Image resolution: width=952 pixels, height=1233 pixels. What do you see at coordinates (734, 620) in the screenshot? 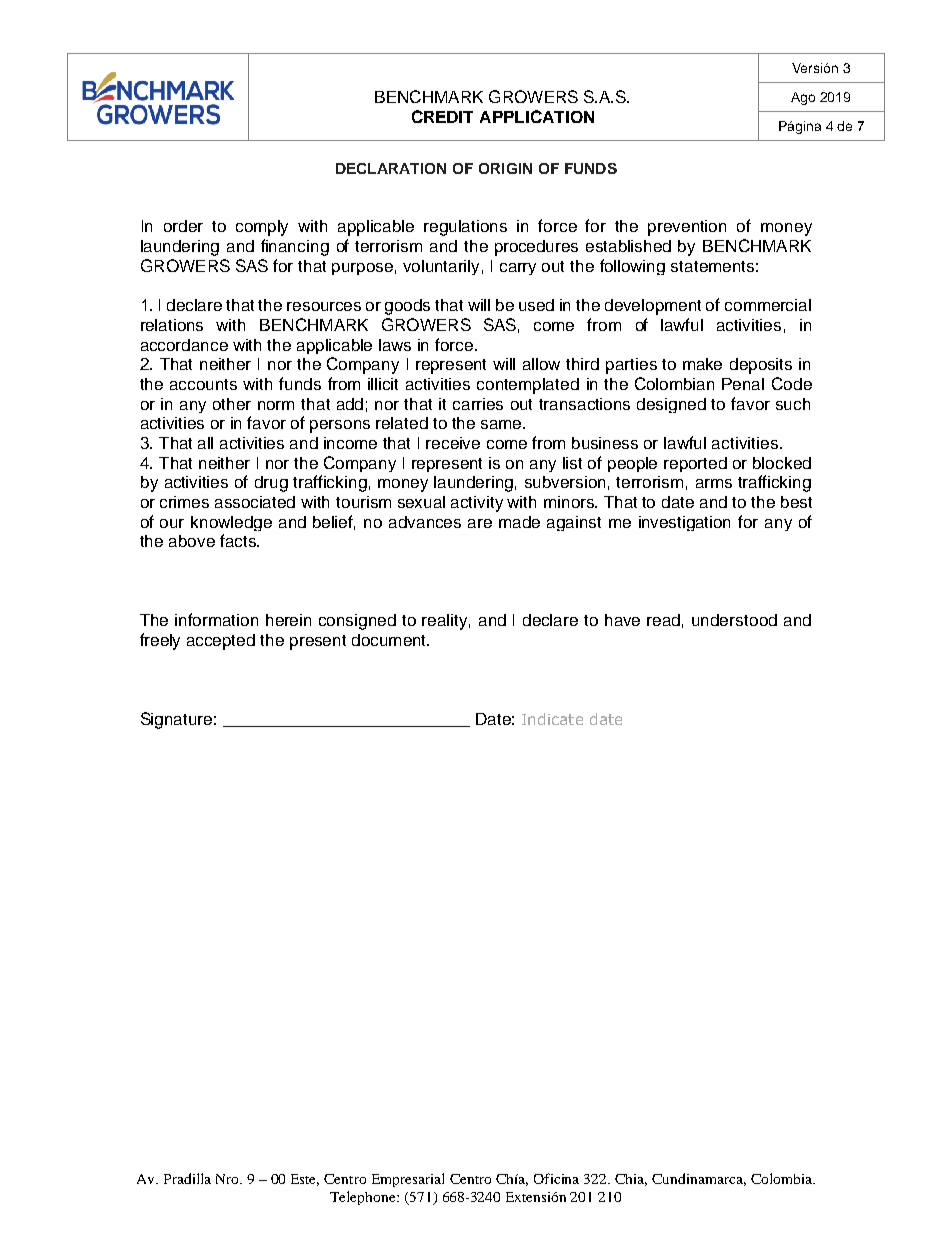
I see `understood` at bounding box center [734, 620].
